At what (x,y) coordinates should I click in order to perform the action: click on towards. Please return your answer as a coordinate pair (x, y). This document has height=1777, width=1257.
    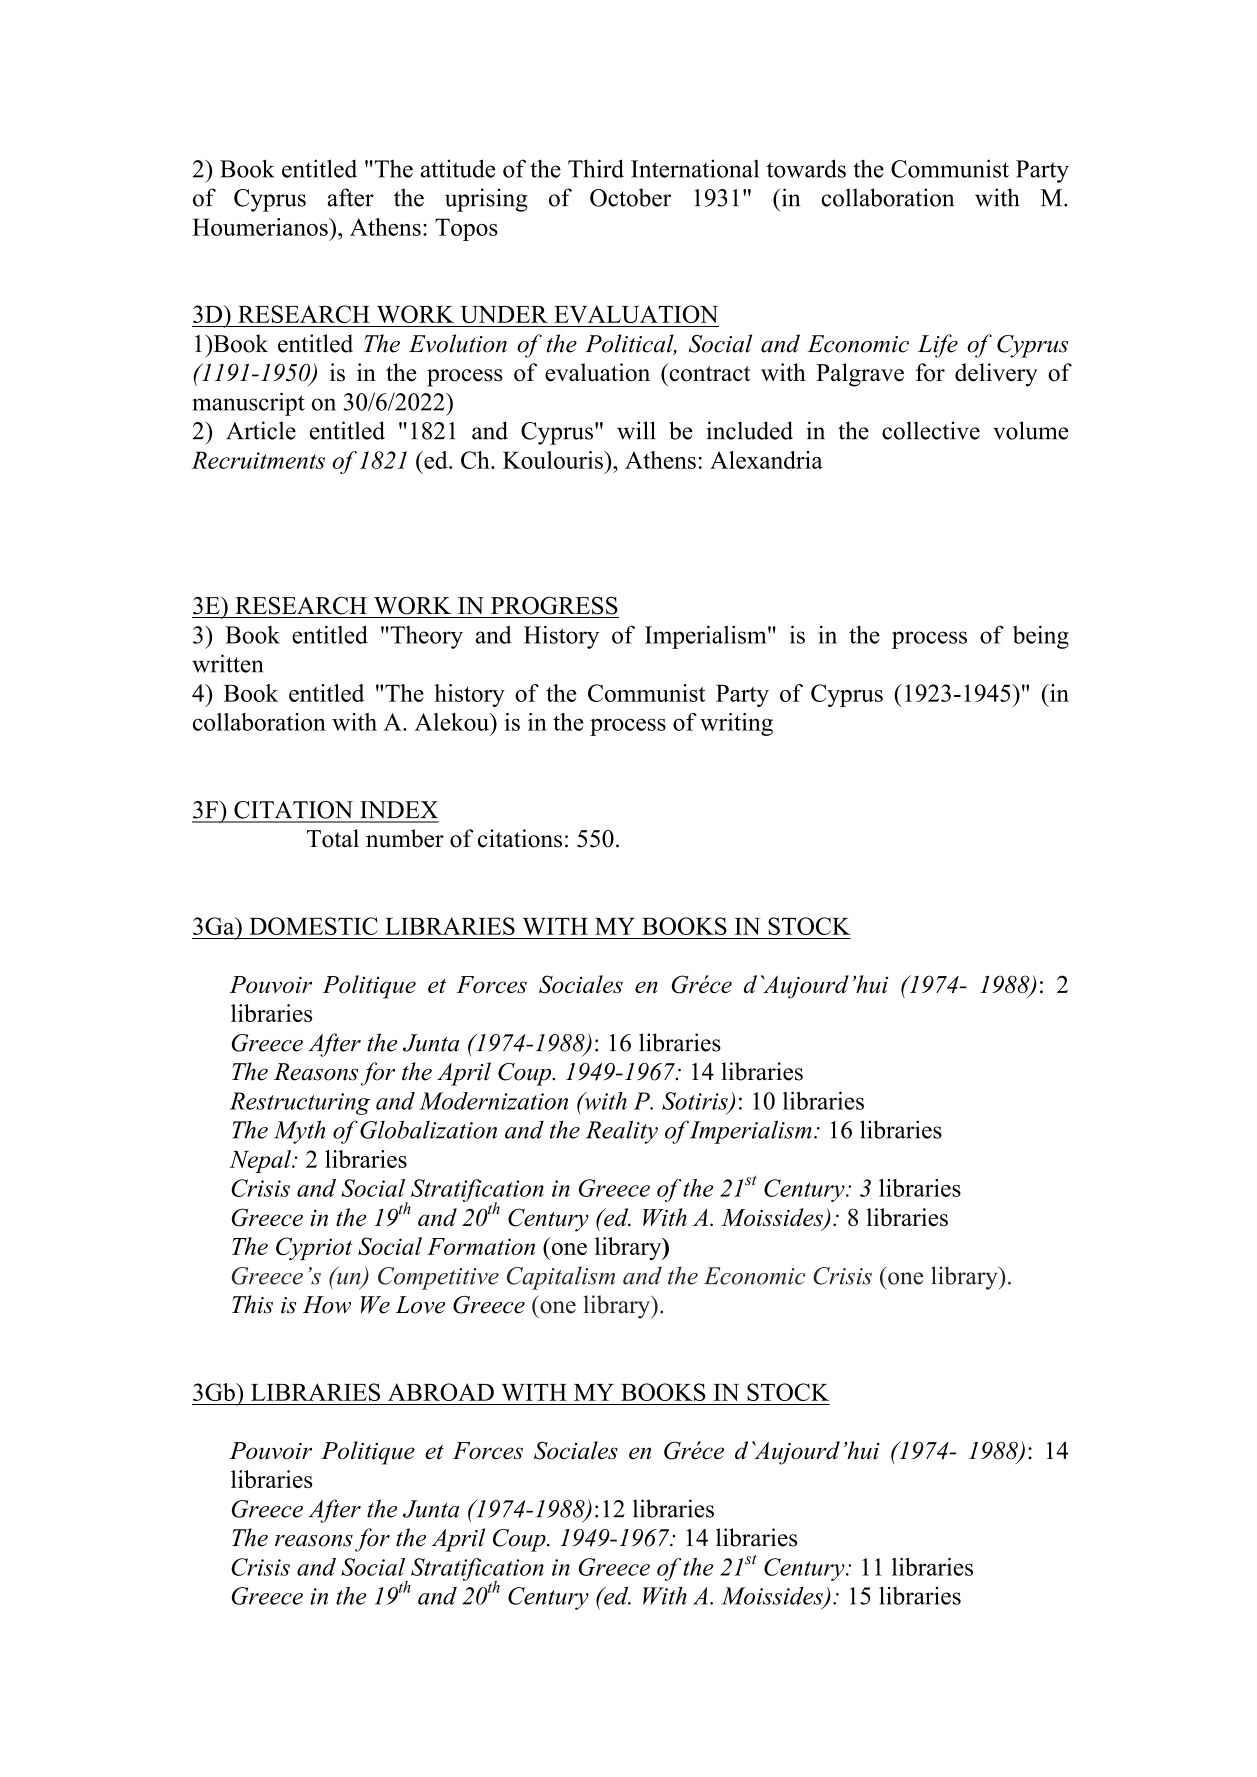
    Looking at the image, I should click on (806, 168).
